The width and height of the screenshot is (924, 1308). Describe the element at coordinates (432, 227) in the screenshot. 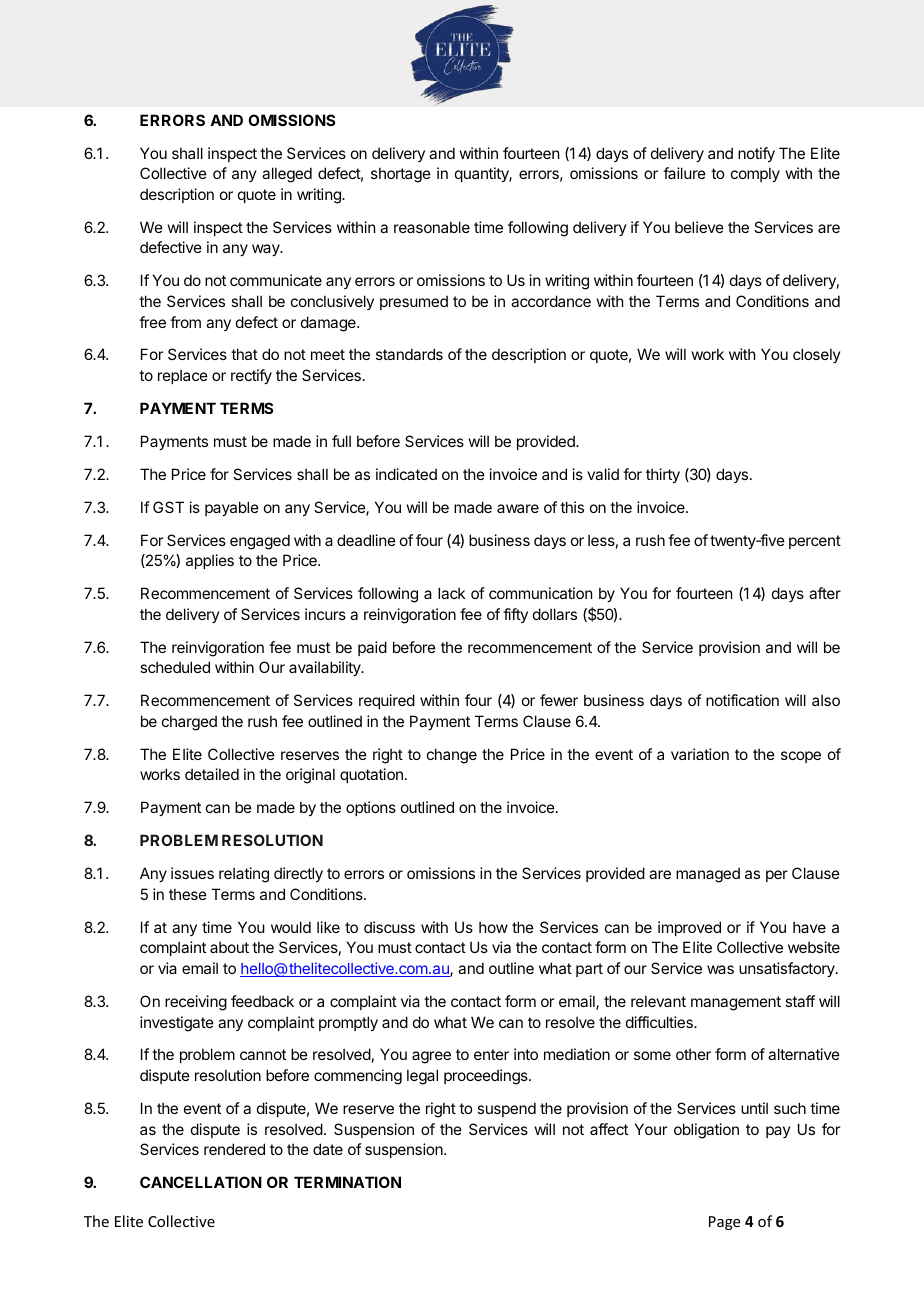

I see `reasonable` at that location.
